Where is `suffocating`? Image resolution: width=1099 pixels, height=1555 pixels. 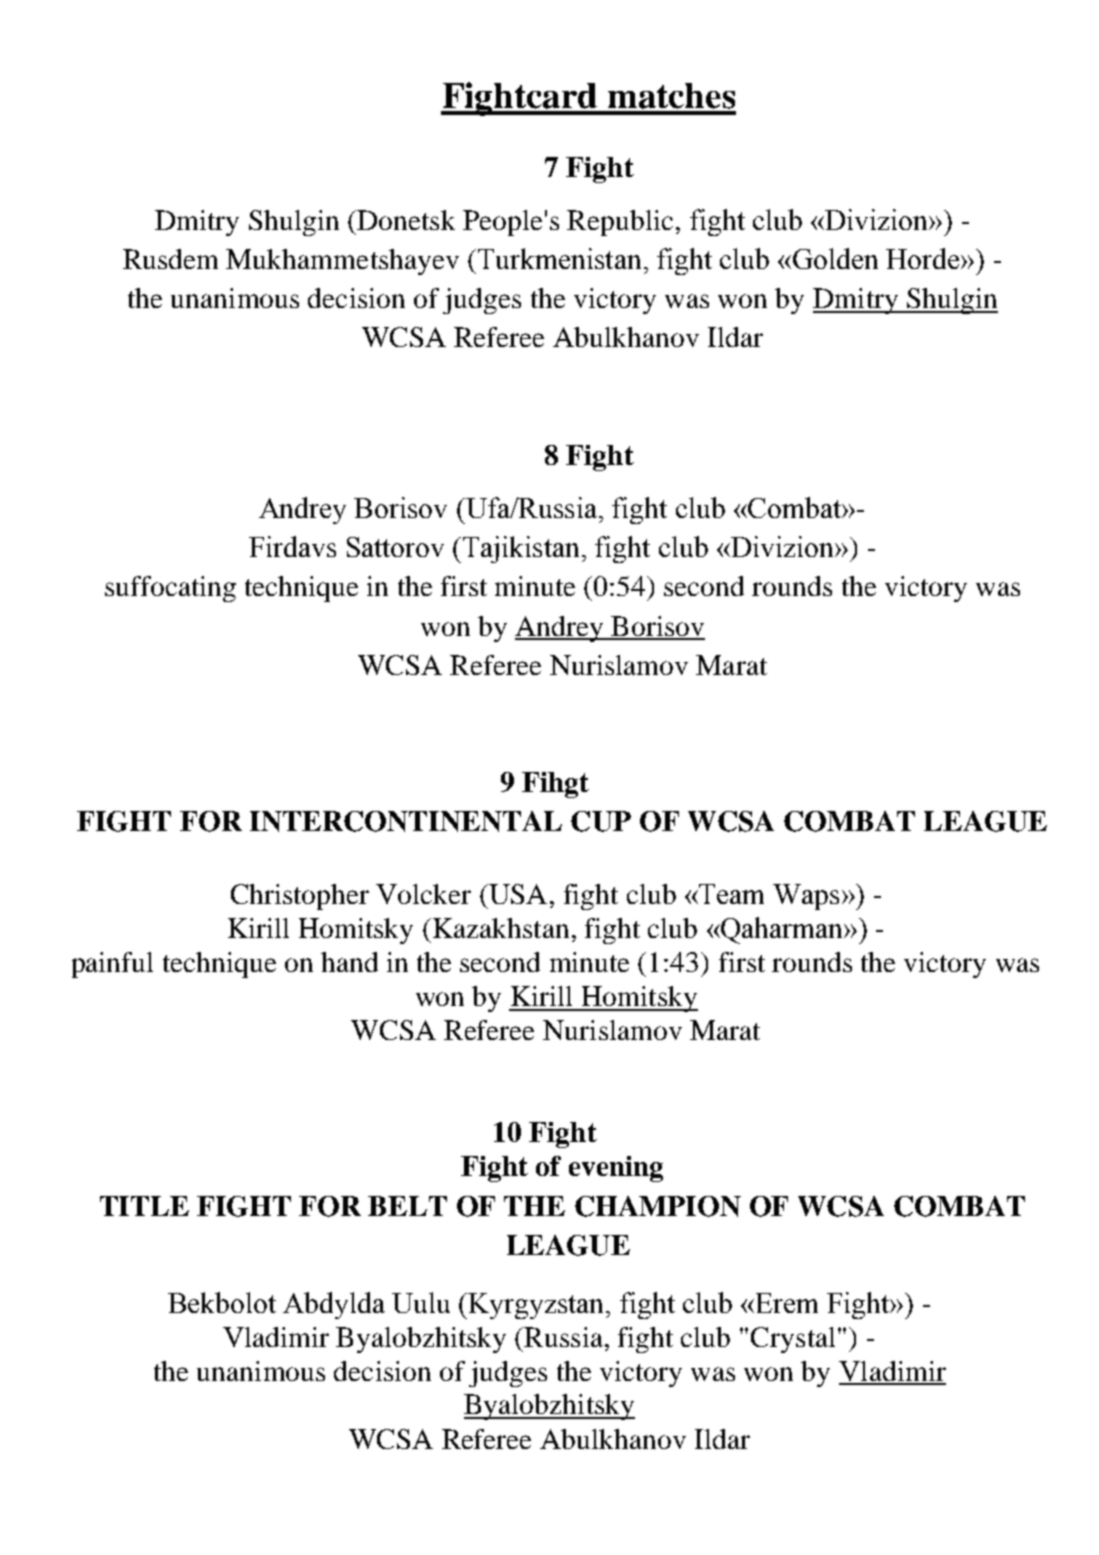 suffocating is located at coordinates (170, 589).
